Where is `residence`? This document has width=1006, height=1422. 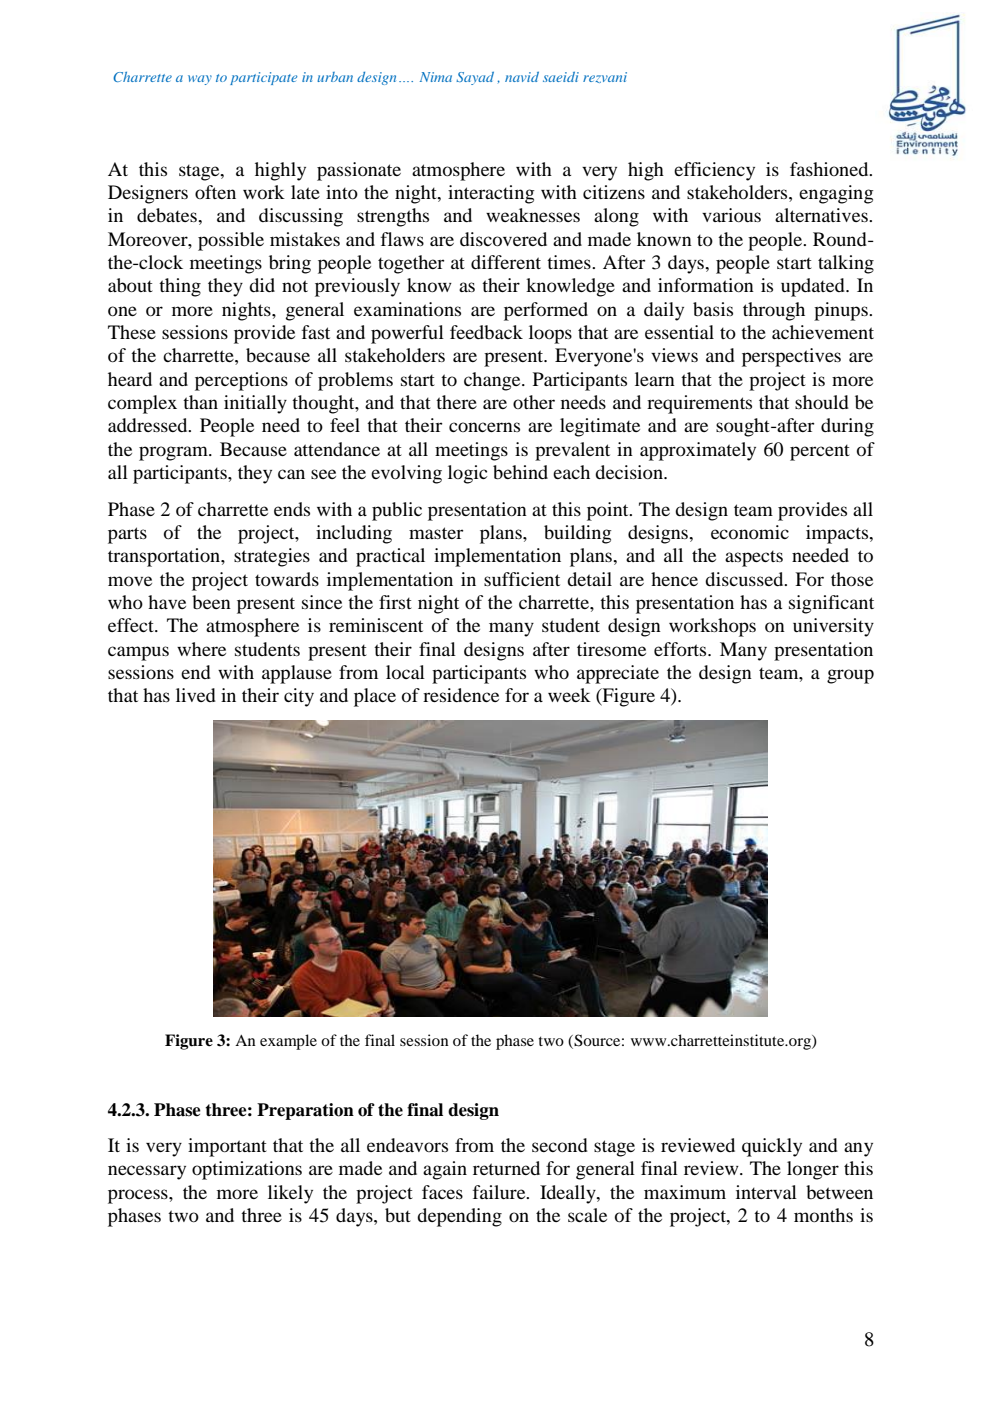
residence is located at coordinates (461, 695).
